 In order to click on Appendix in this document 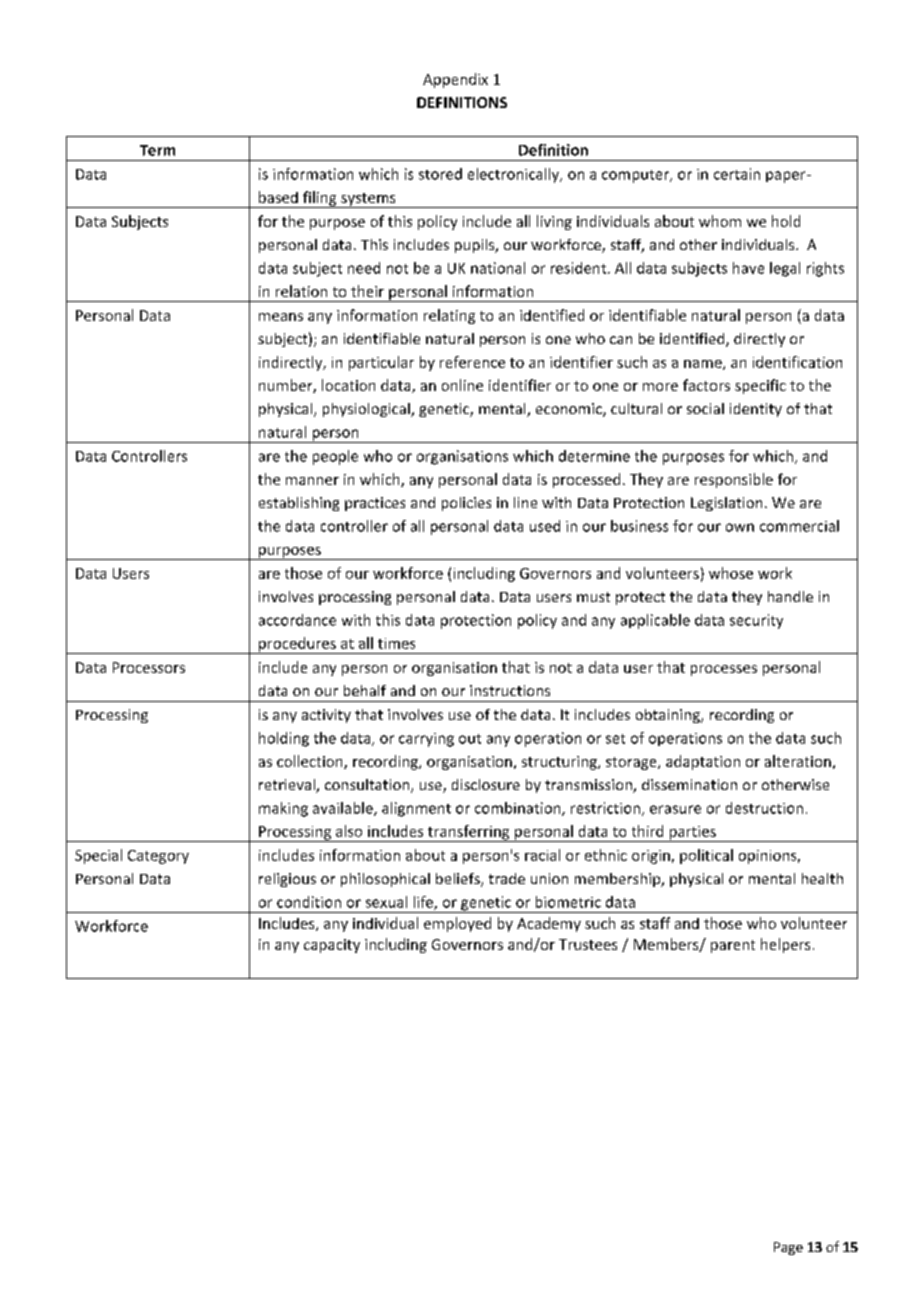, I will do `click(455, 80)`.
